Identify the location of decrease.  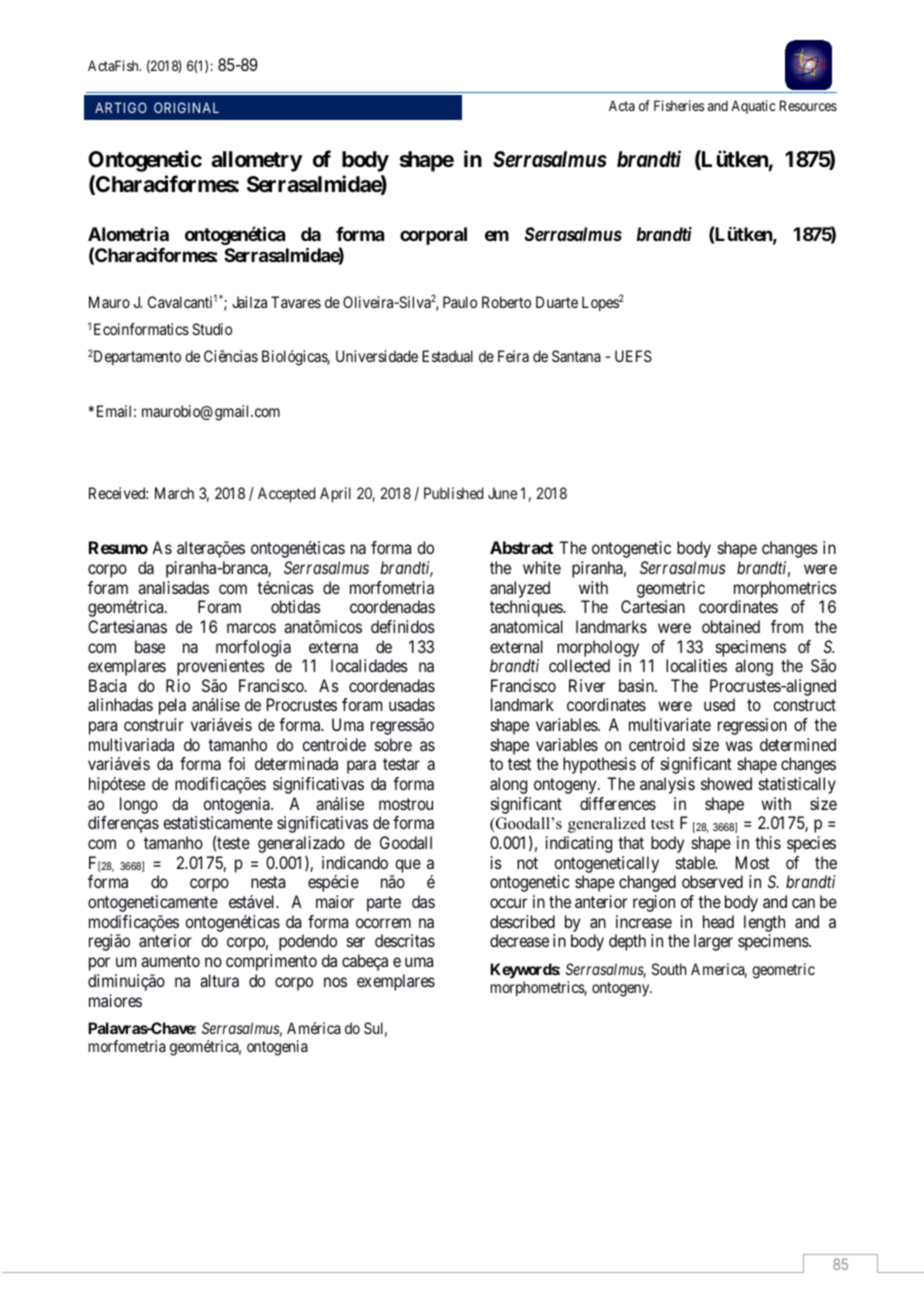
(519, 940).
